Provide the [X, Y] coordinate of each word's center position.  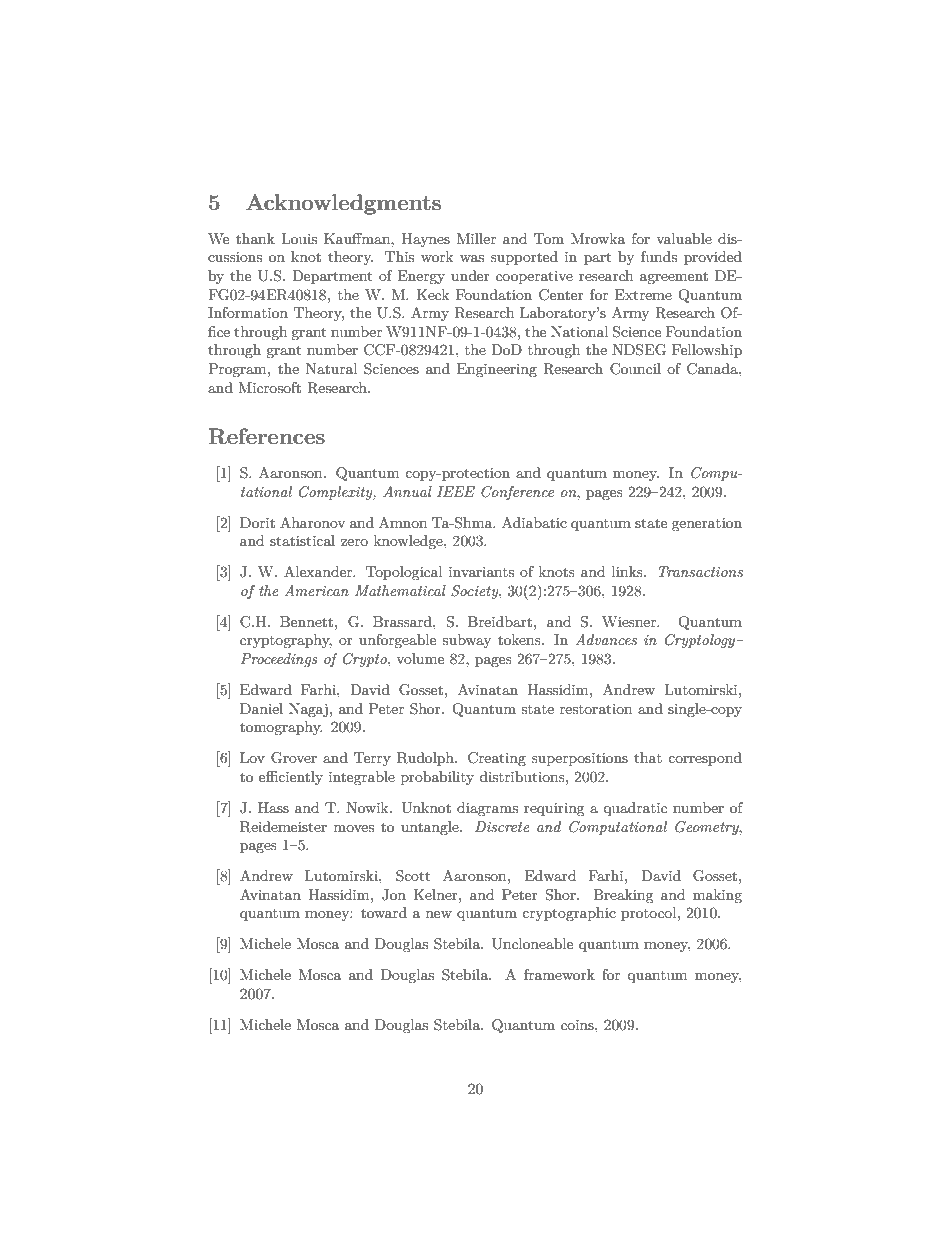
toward [384, 912]
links [628, 571]
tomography [281, 728]
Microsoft [269, 387]
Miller [476, 238]
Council [635, 369]
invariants [481, 572]
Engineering [497, 370]
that [648, 757]
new [439, 914]
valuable [684, 238]
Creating [497, 759]
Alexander [319, 571]
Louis [299, 238]
